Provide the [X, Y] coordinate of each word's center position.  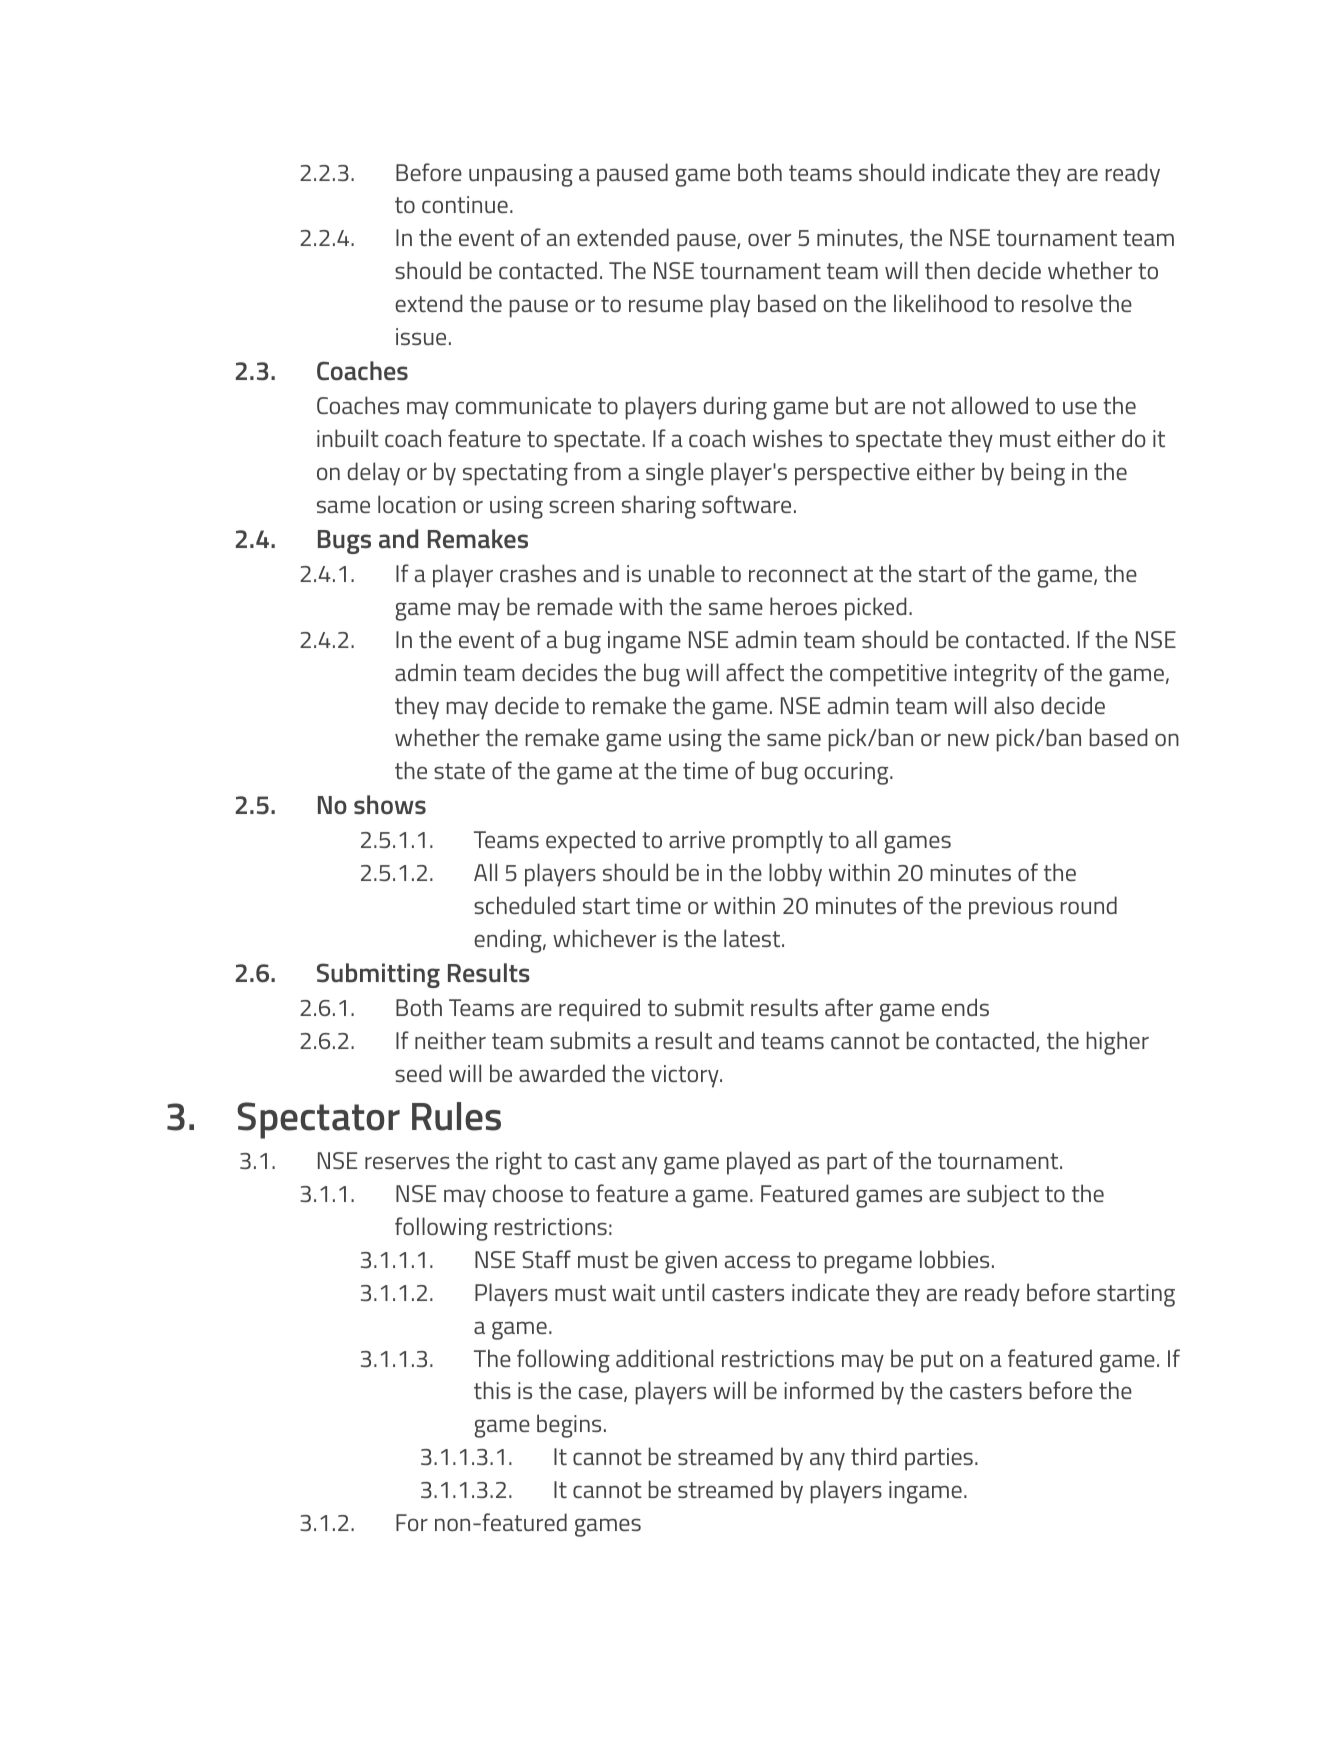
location [417, 504]
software [746, 504]
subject [1003, 1195]
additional [664, 1358]
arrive [697, 839]
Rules [456, 1116]
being [1038, 474]
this [492, 1390]
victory [686, 1076]
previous [1011, 908]
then [947, 270]
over [769, 239]
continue [465, 204]
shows [390, 805]
